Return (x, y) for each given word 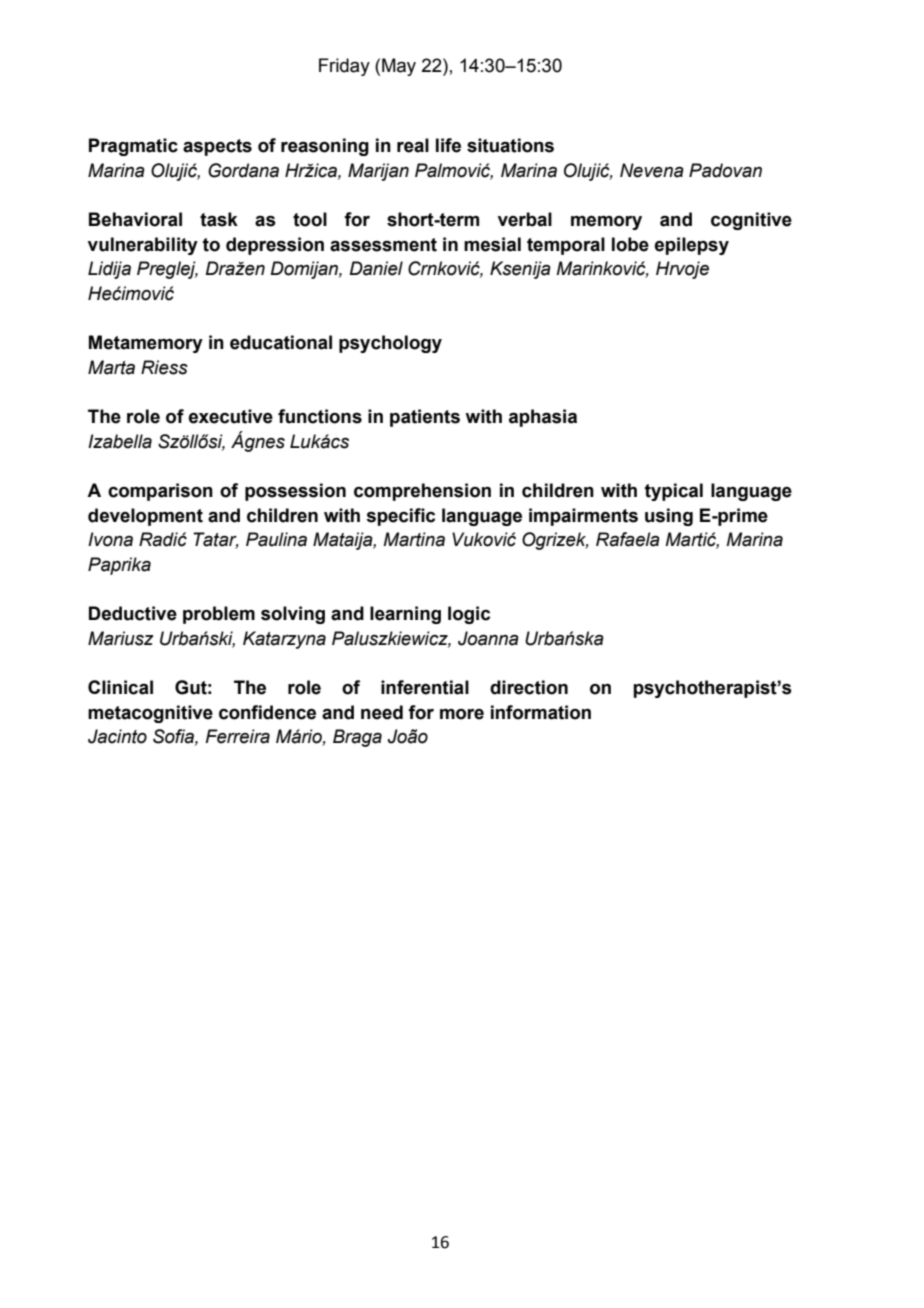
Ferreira (238, 736)
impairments (583, 517)
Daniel (376, 268)
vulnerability (143, 246)
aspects (217, 147)
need (382, 712)
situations (510, 145)
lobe (630, 244)
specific (400, 517)
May (399, 67)
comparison (160, 492)
